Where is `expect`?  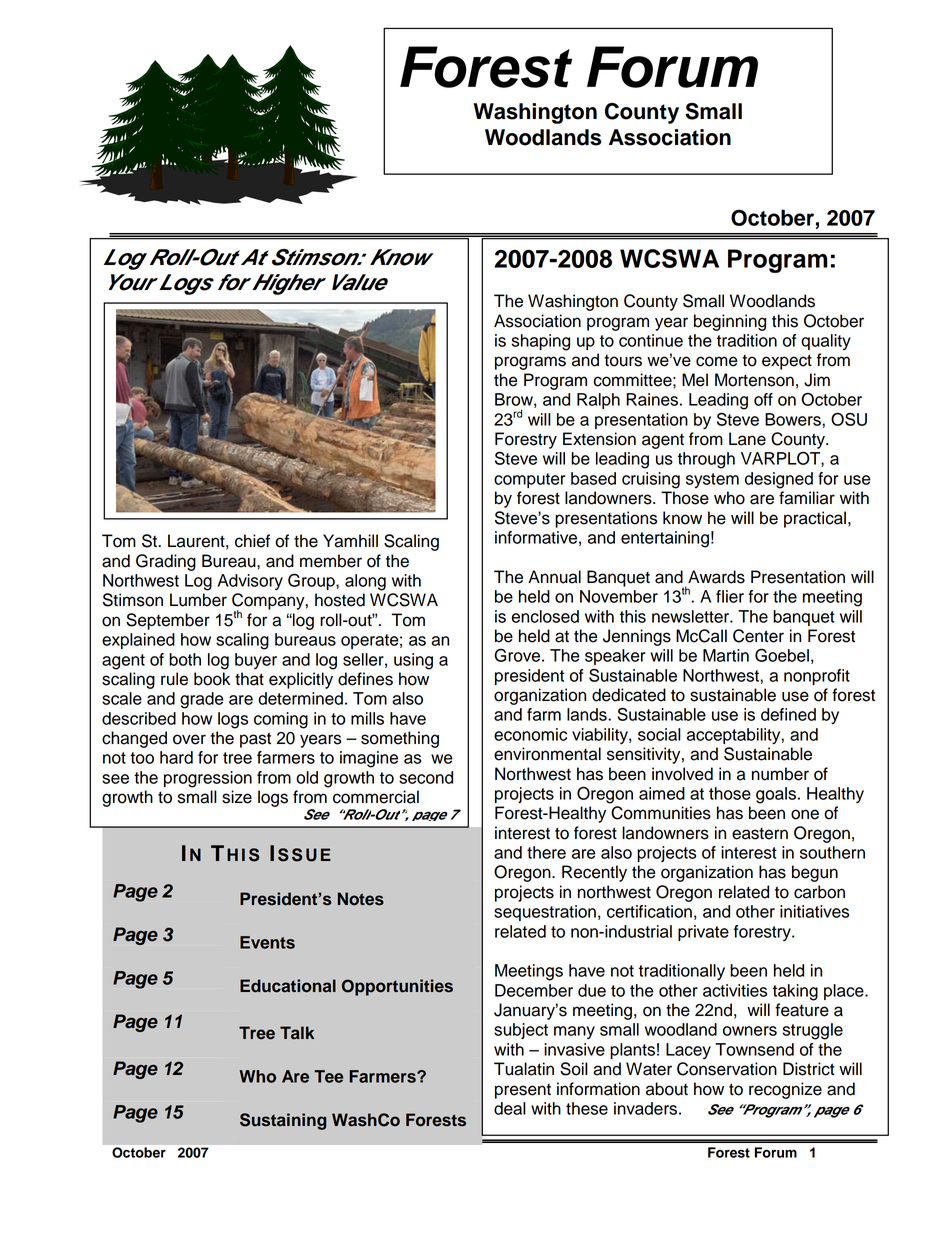
expect is located at coordinates (787, 362).
